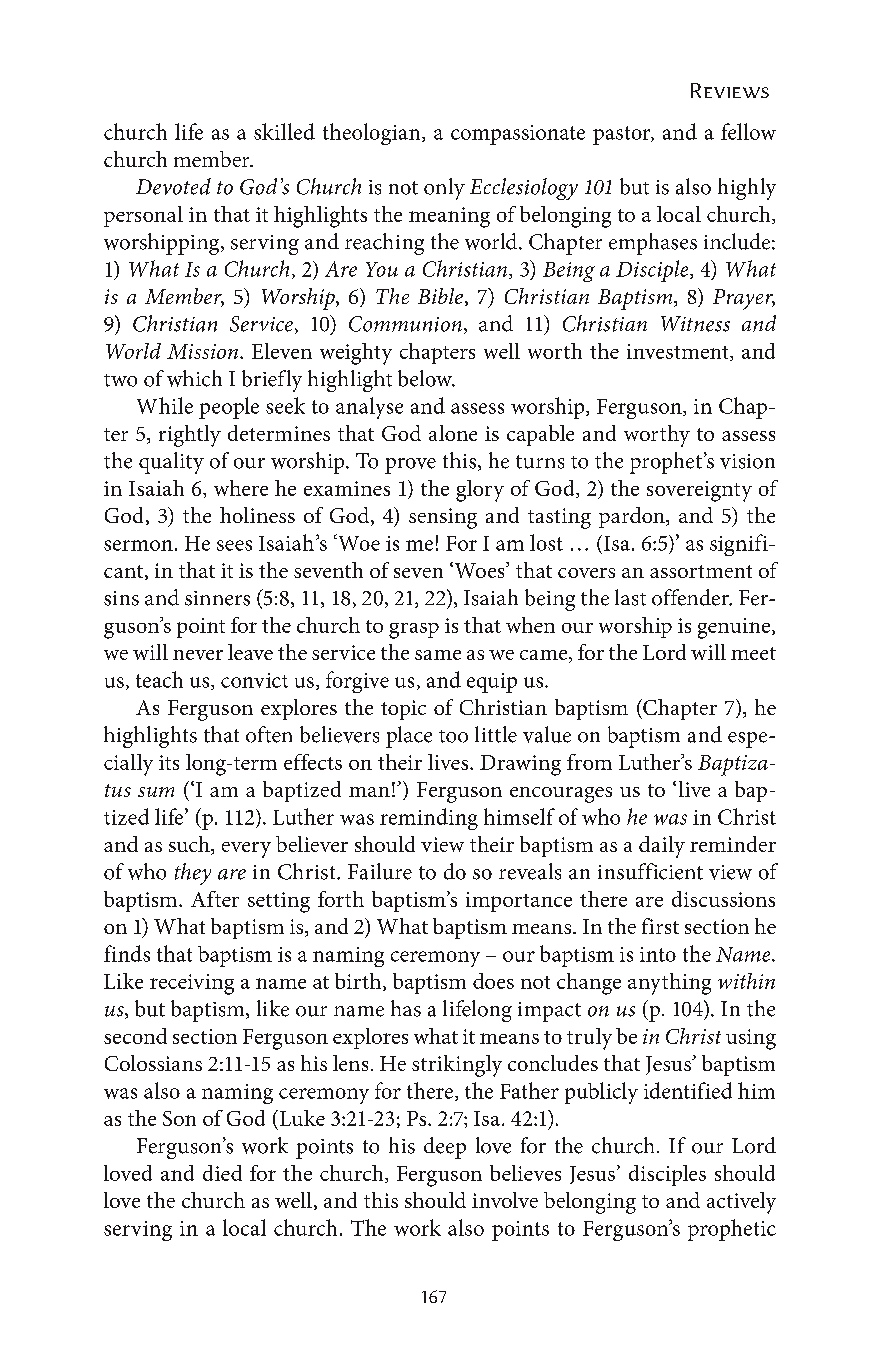 Image resolution: width=873 pixels, height=1372 pixels. Describe the element at coordinates (741, 1203) in the image. I see `actively` at that location.
